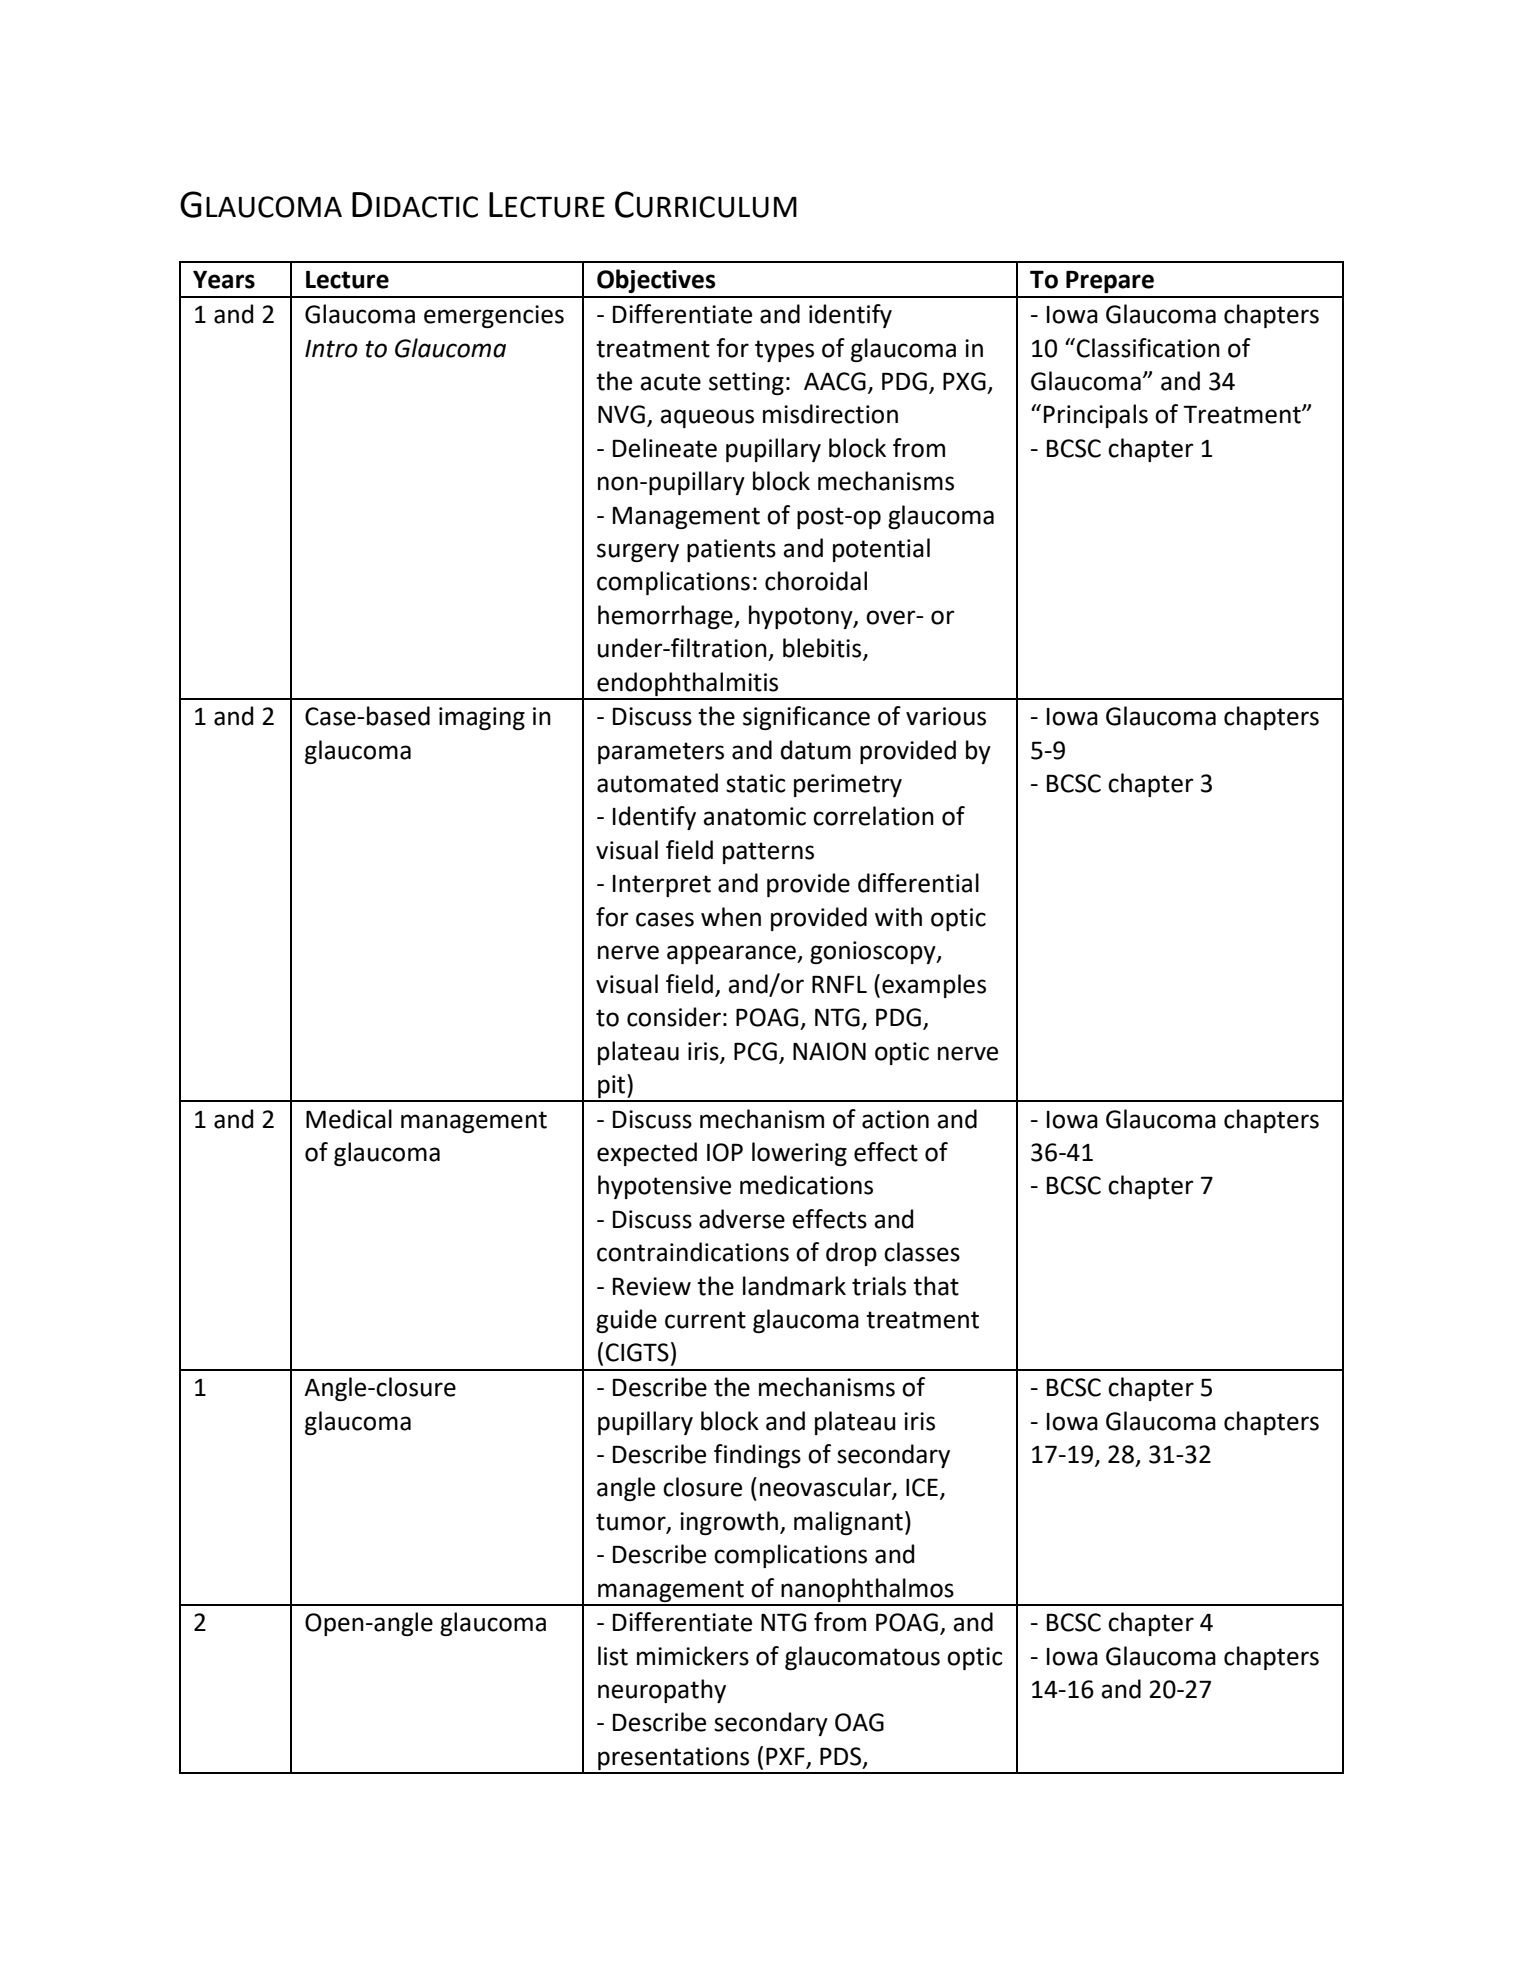 The image size is (1523, 1971). Describe the element at coordinates (934, 986) in the document. I see `examples` at that location.
